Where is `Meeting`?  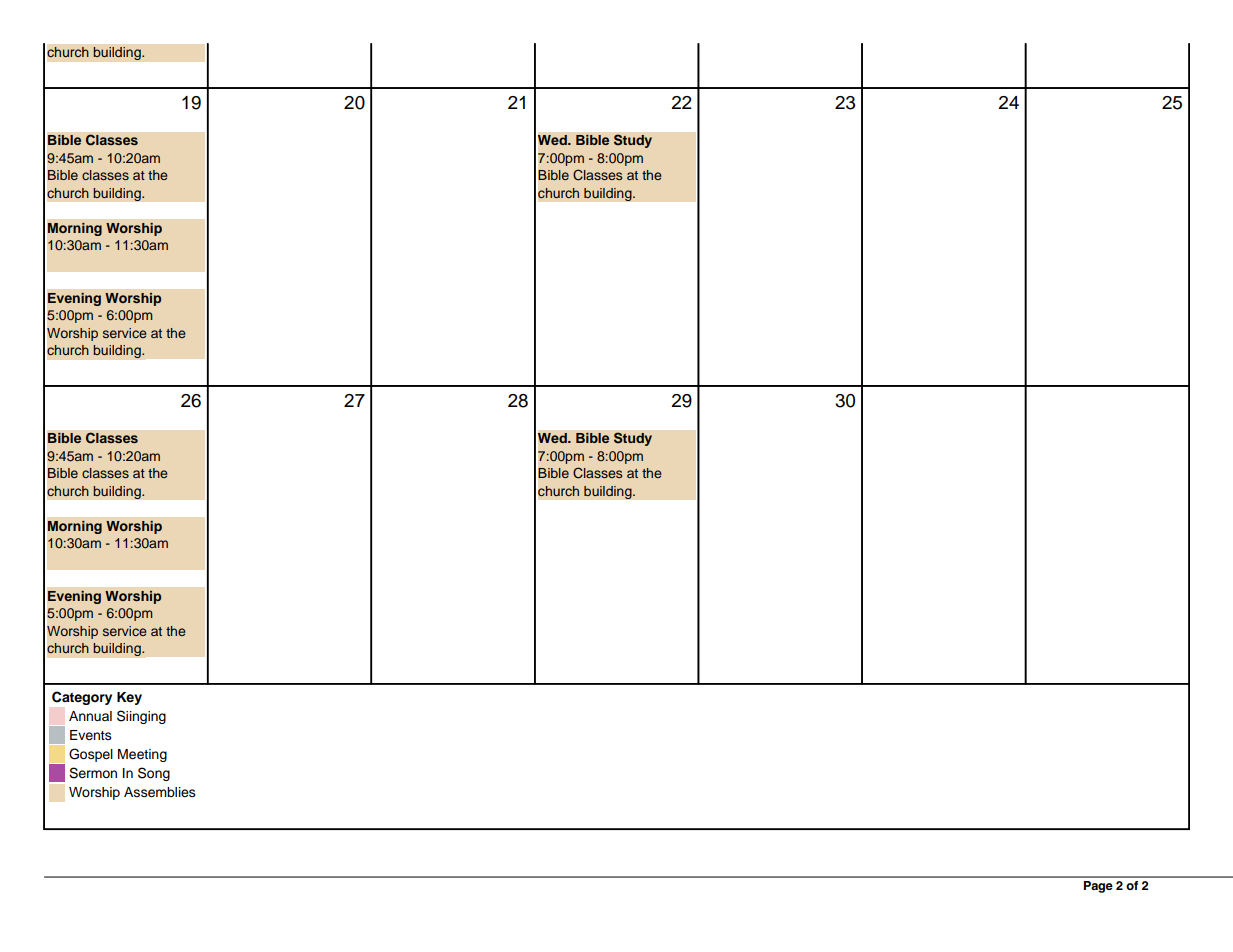 Meeting is located at coordinates (142, 755).
